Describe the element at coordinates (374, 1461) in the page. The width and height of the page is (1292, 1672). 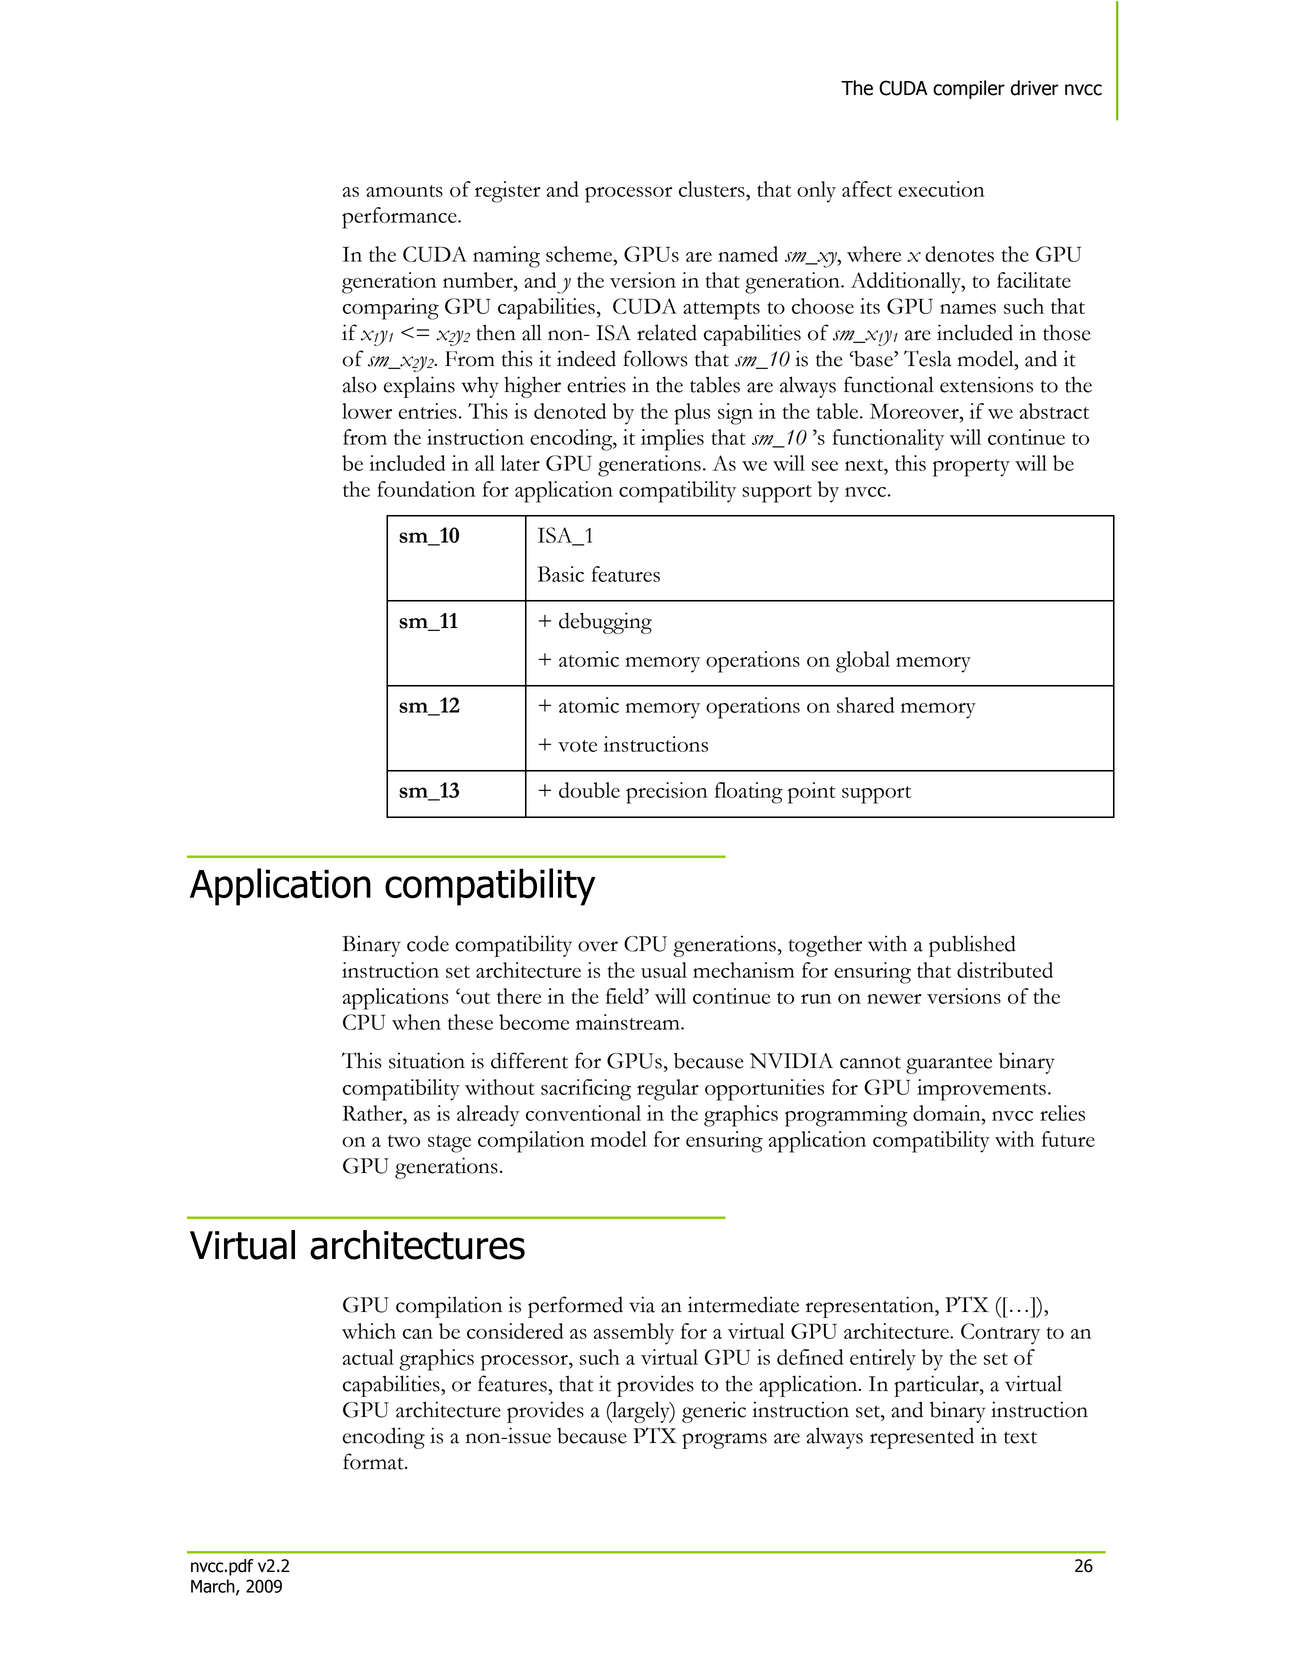
I see `format` at that location.
